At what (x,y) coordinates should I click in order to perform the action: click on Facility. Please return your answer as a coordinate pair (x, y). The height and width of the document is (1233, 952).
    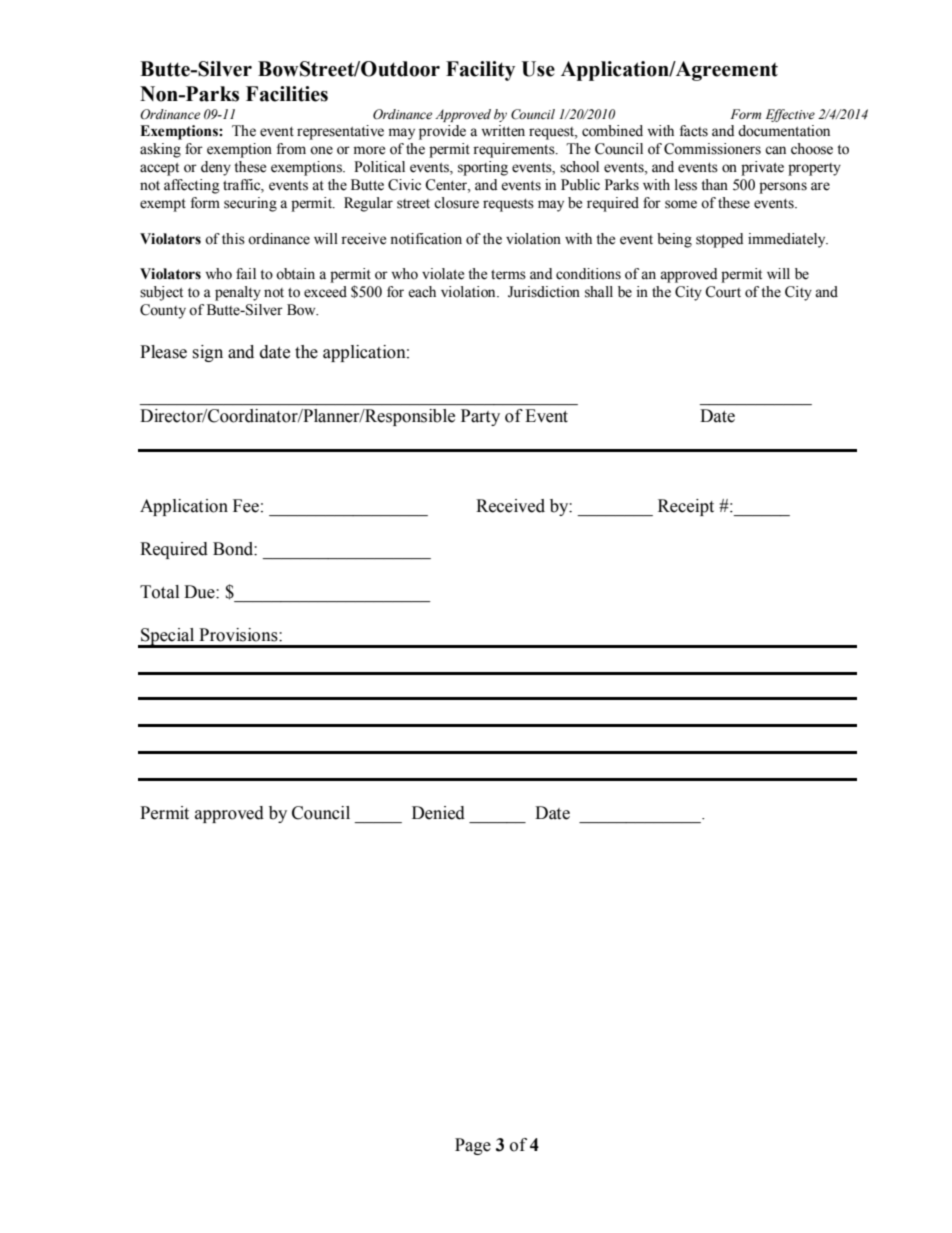
    Looking at the image, I should click on (480, 71).
